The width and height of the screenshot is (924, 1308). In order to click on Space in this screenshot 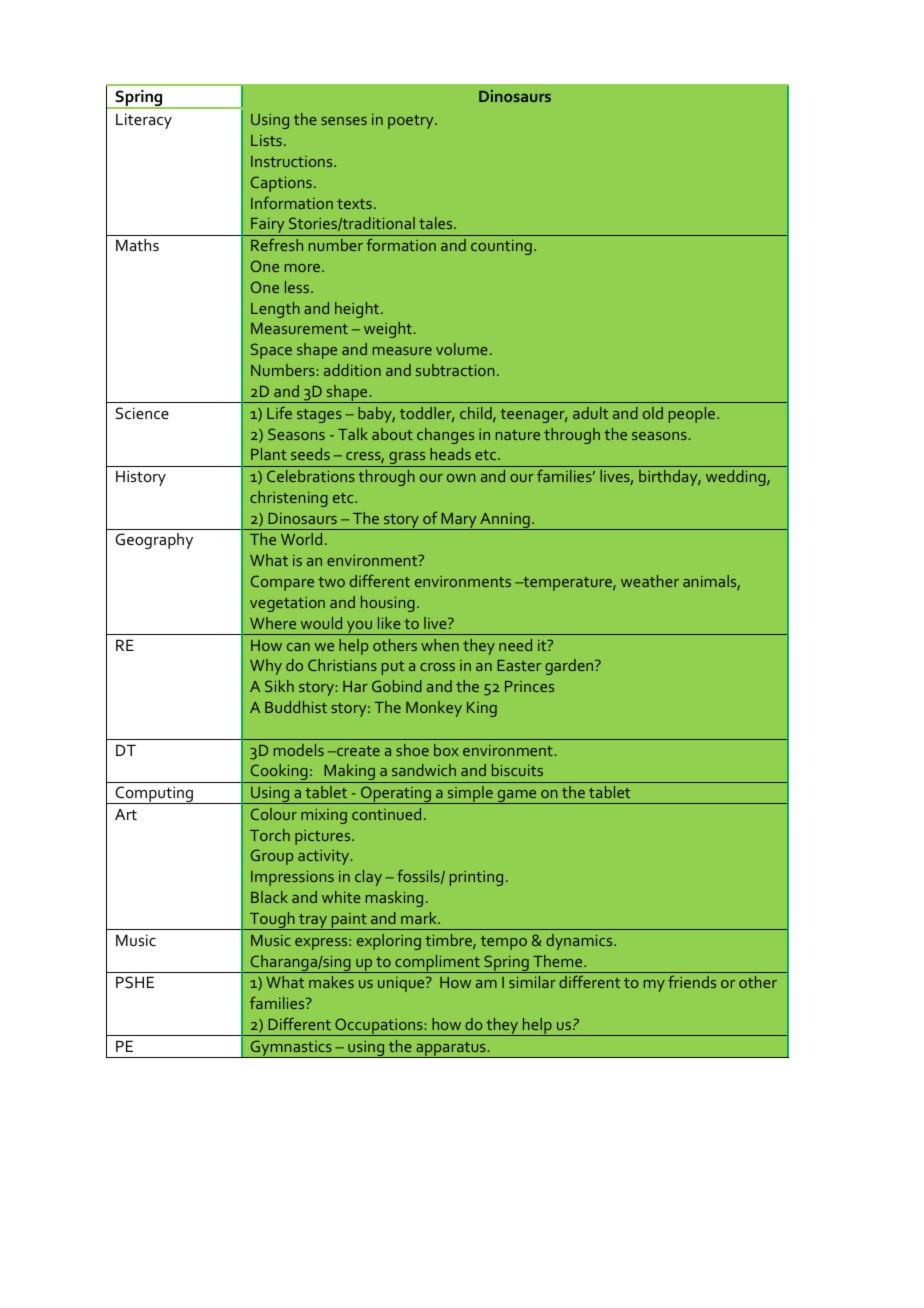, I will do `click(271, 351)`.
